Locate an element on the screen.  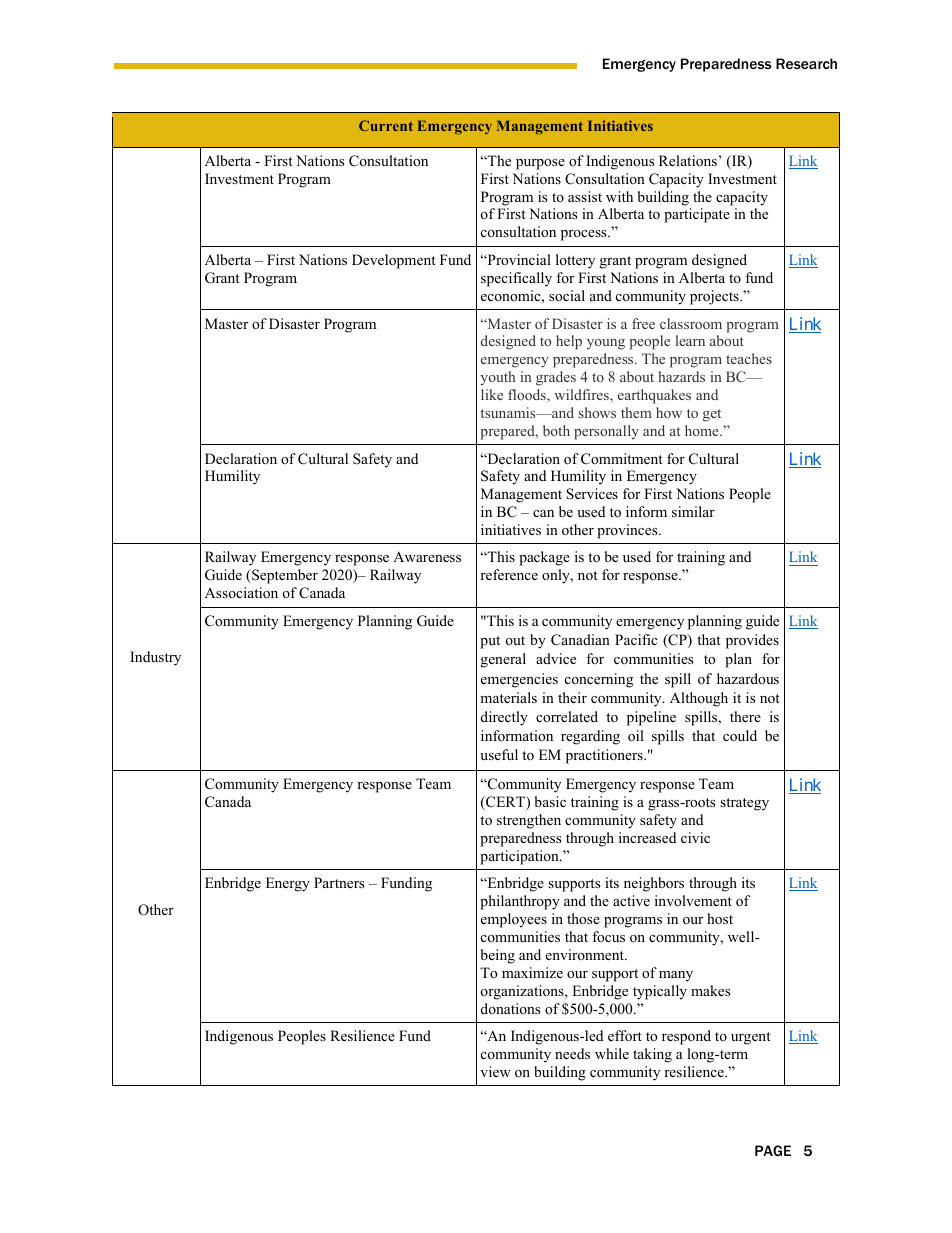
purpose is located at coordinates (540, 164).
